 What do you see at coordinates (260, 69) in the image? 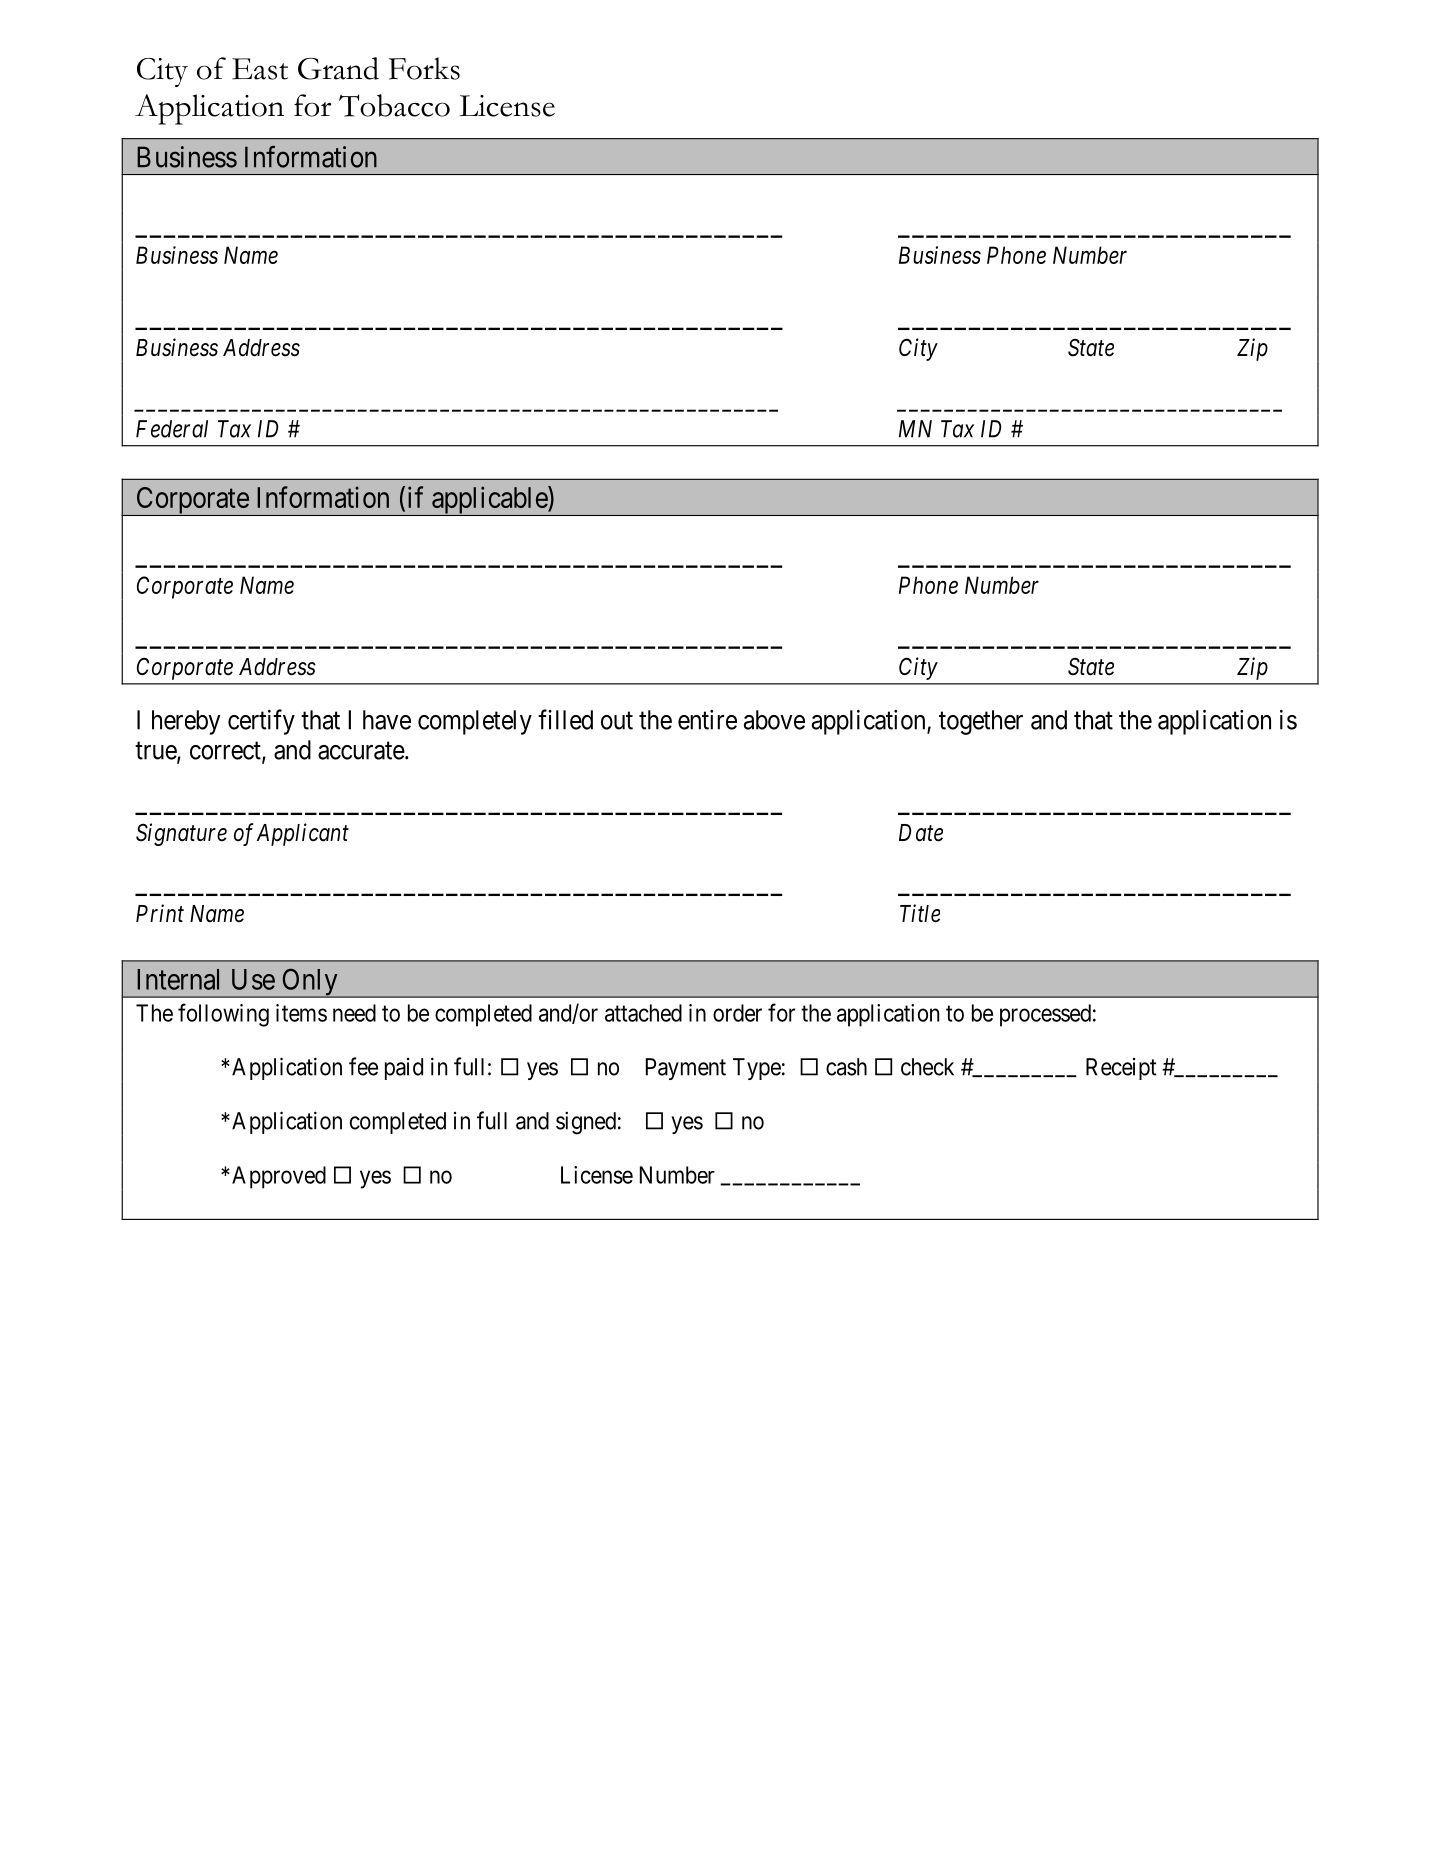
I see `East` at bounding box center [260, 69].
